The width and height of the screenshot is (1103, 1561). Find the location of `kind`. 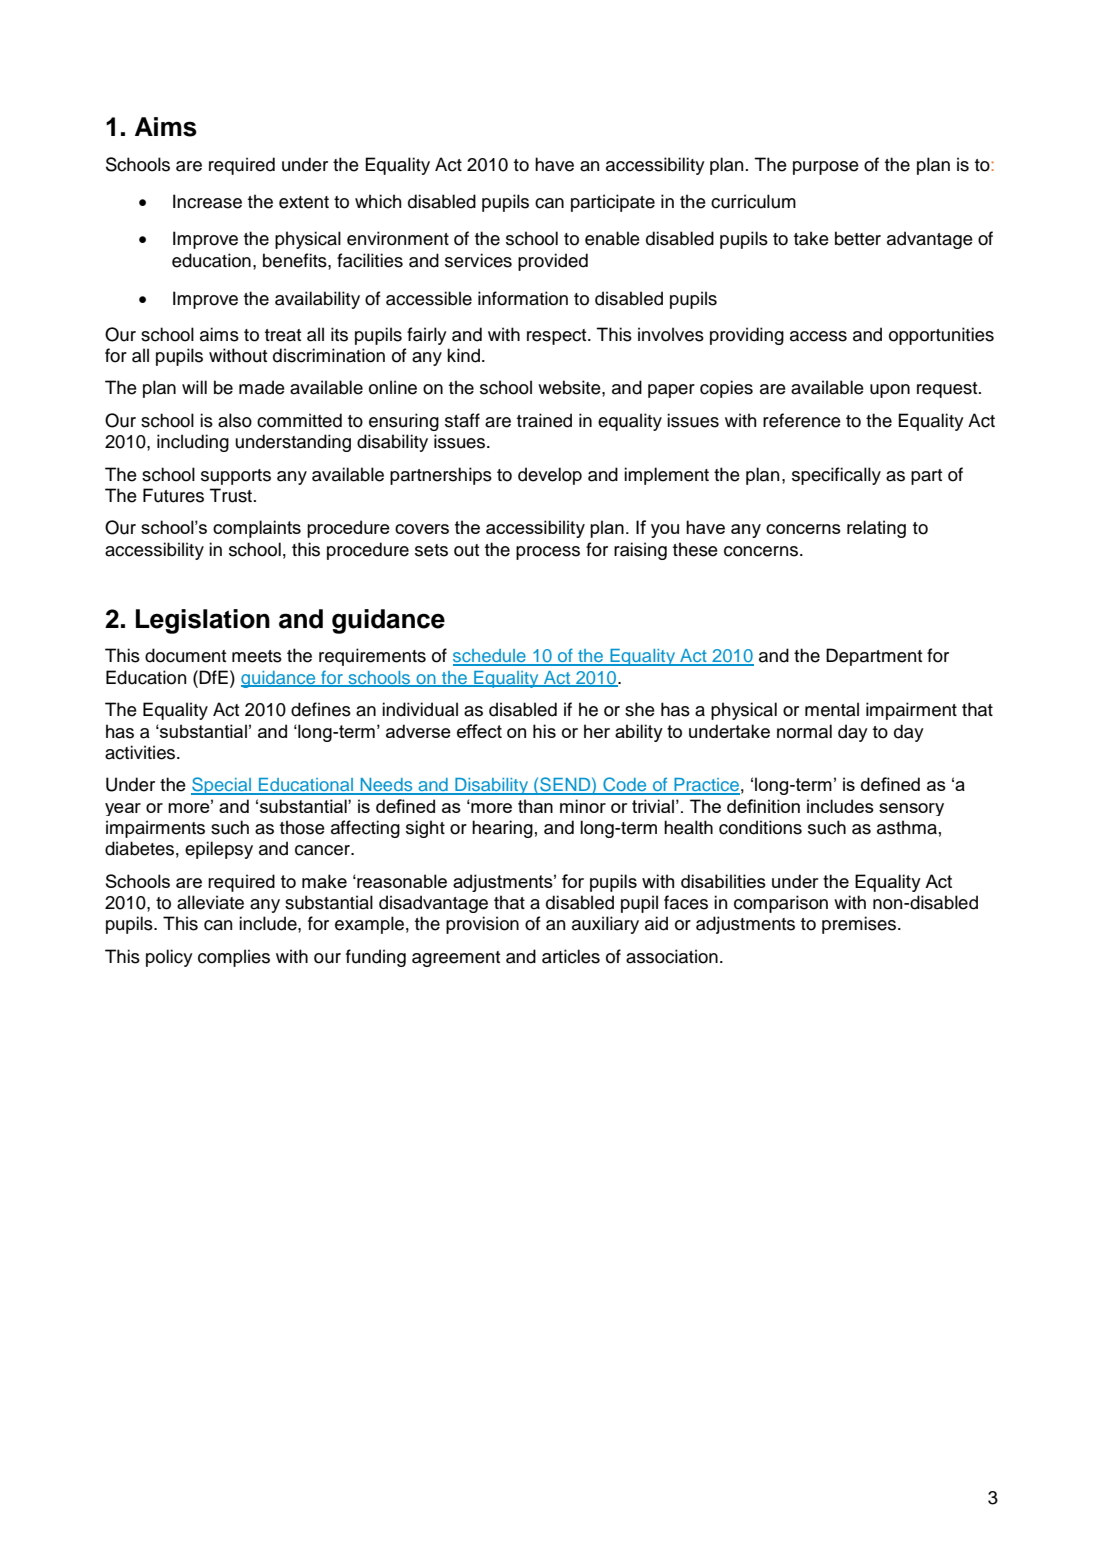

kind is located at coordinates (463, 355).
